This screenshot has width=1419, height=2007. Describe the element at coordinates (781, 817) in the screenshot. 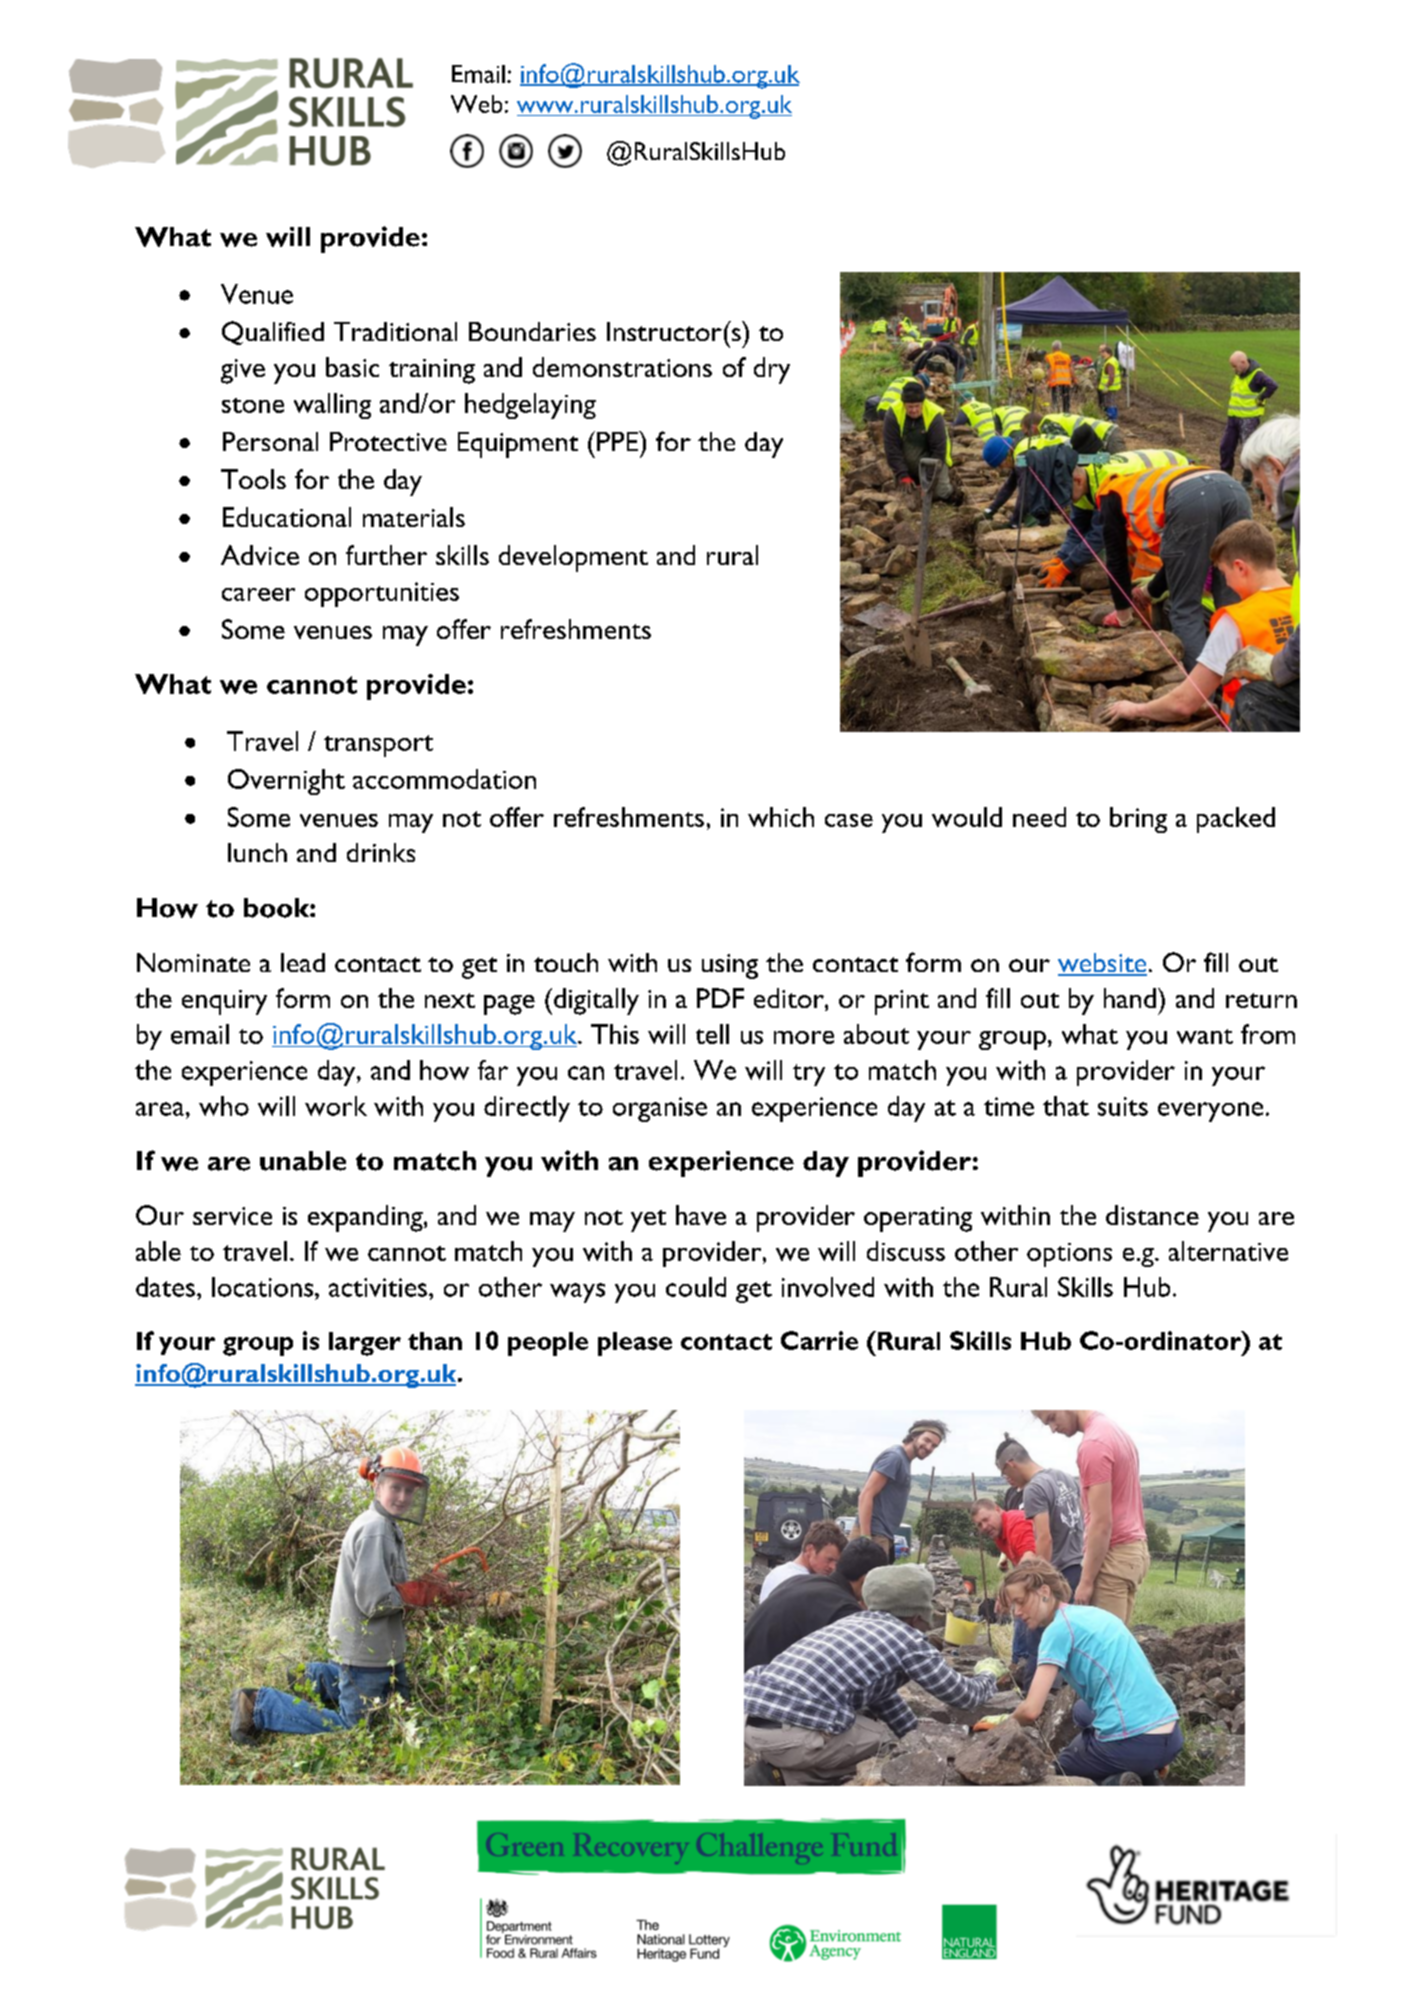

I see `which` at that location.
